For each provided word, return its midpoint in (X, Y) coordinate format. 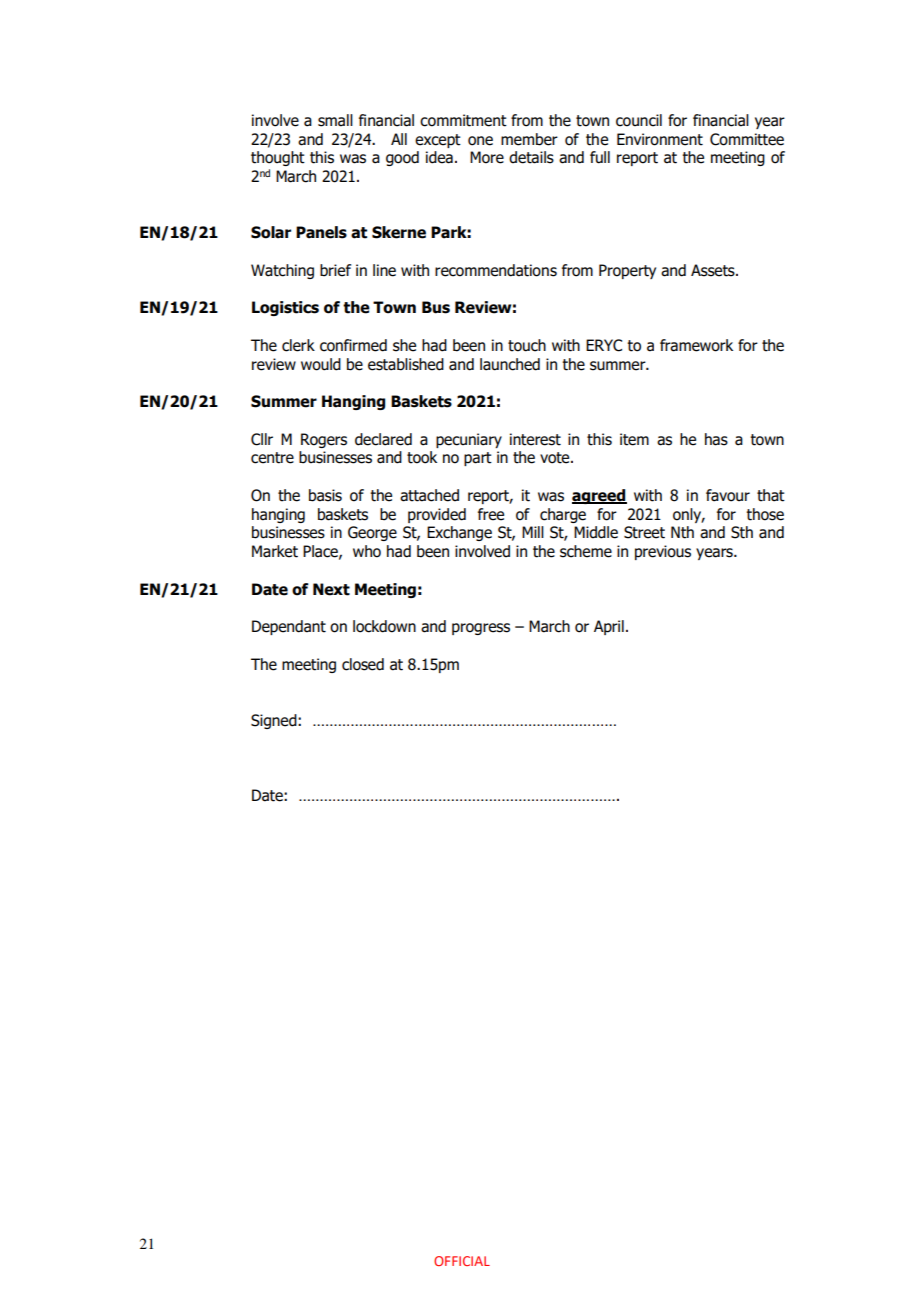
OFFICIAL (462, 1261)
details (531, 157)
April (609, 627)
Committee (747, 139)
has (716, 439)
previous (663, 552)
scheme (586, 551)
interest (535, 439)
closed (363, 664)
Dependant (289, 627)
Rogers (324, 440)
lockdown (384, 626)
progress (481, 629)
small (335, 120)
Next (331, 589)
